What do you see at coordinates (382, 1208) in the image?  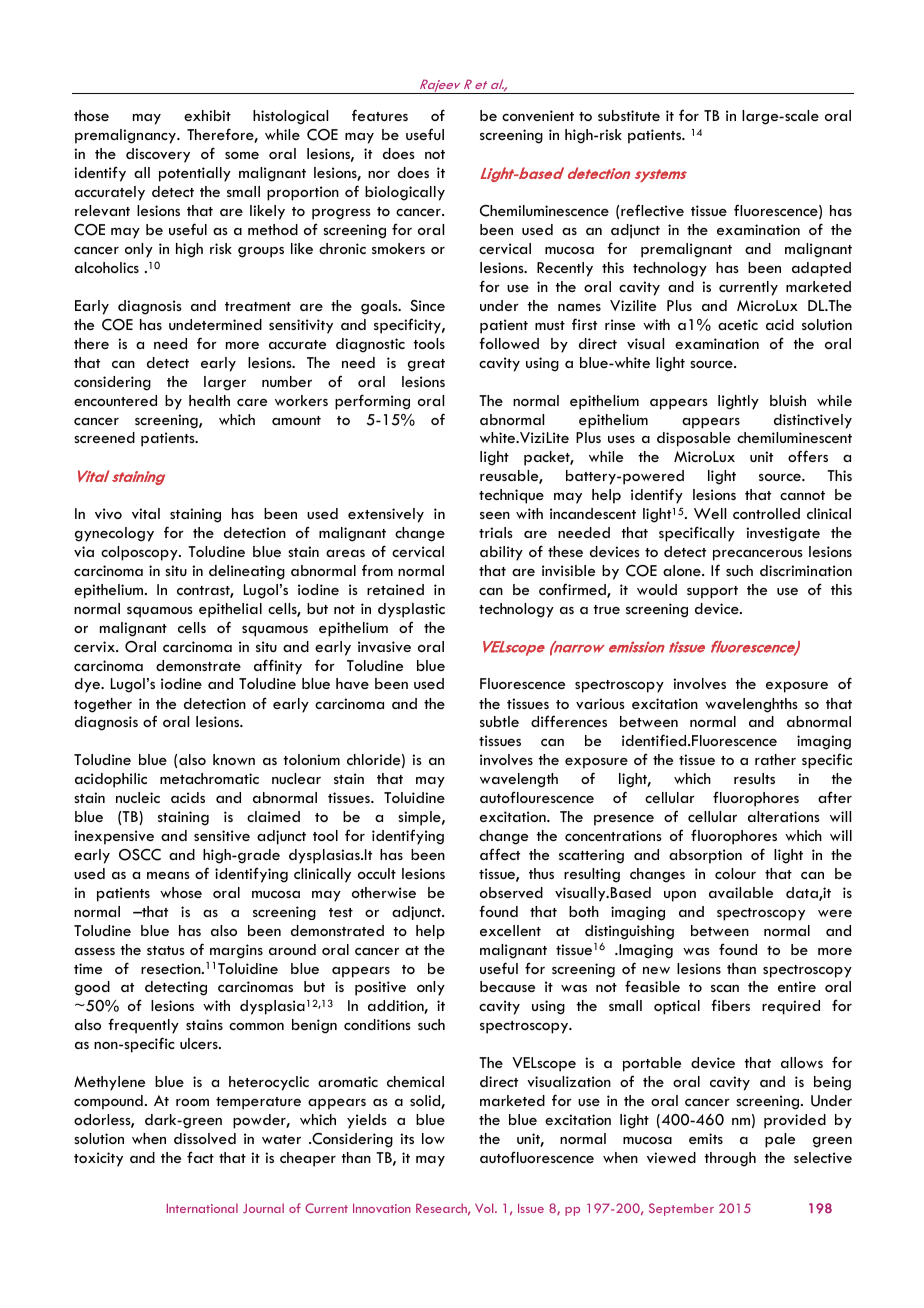 I see `Innovation` at bounding box center [382, 1208].
